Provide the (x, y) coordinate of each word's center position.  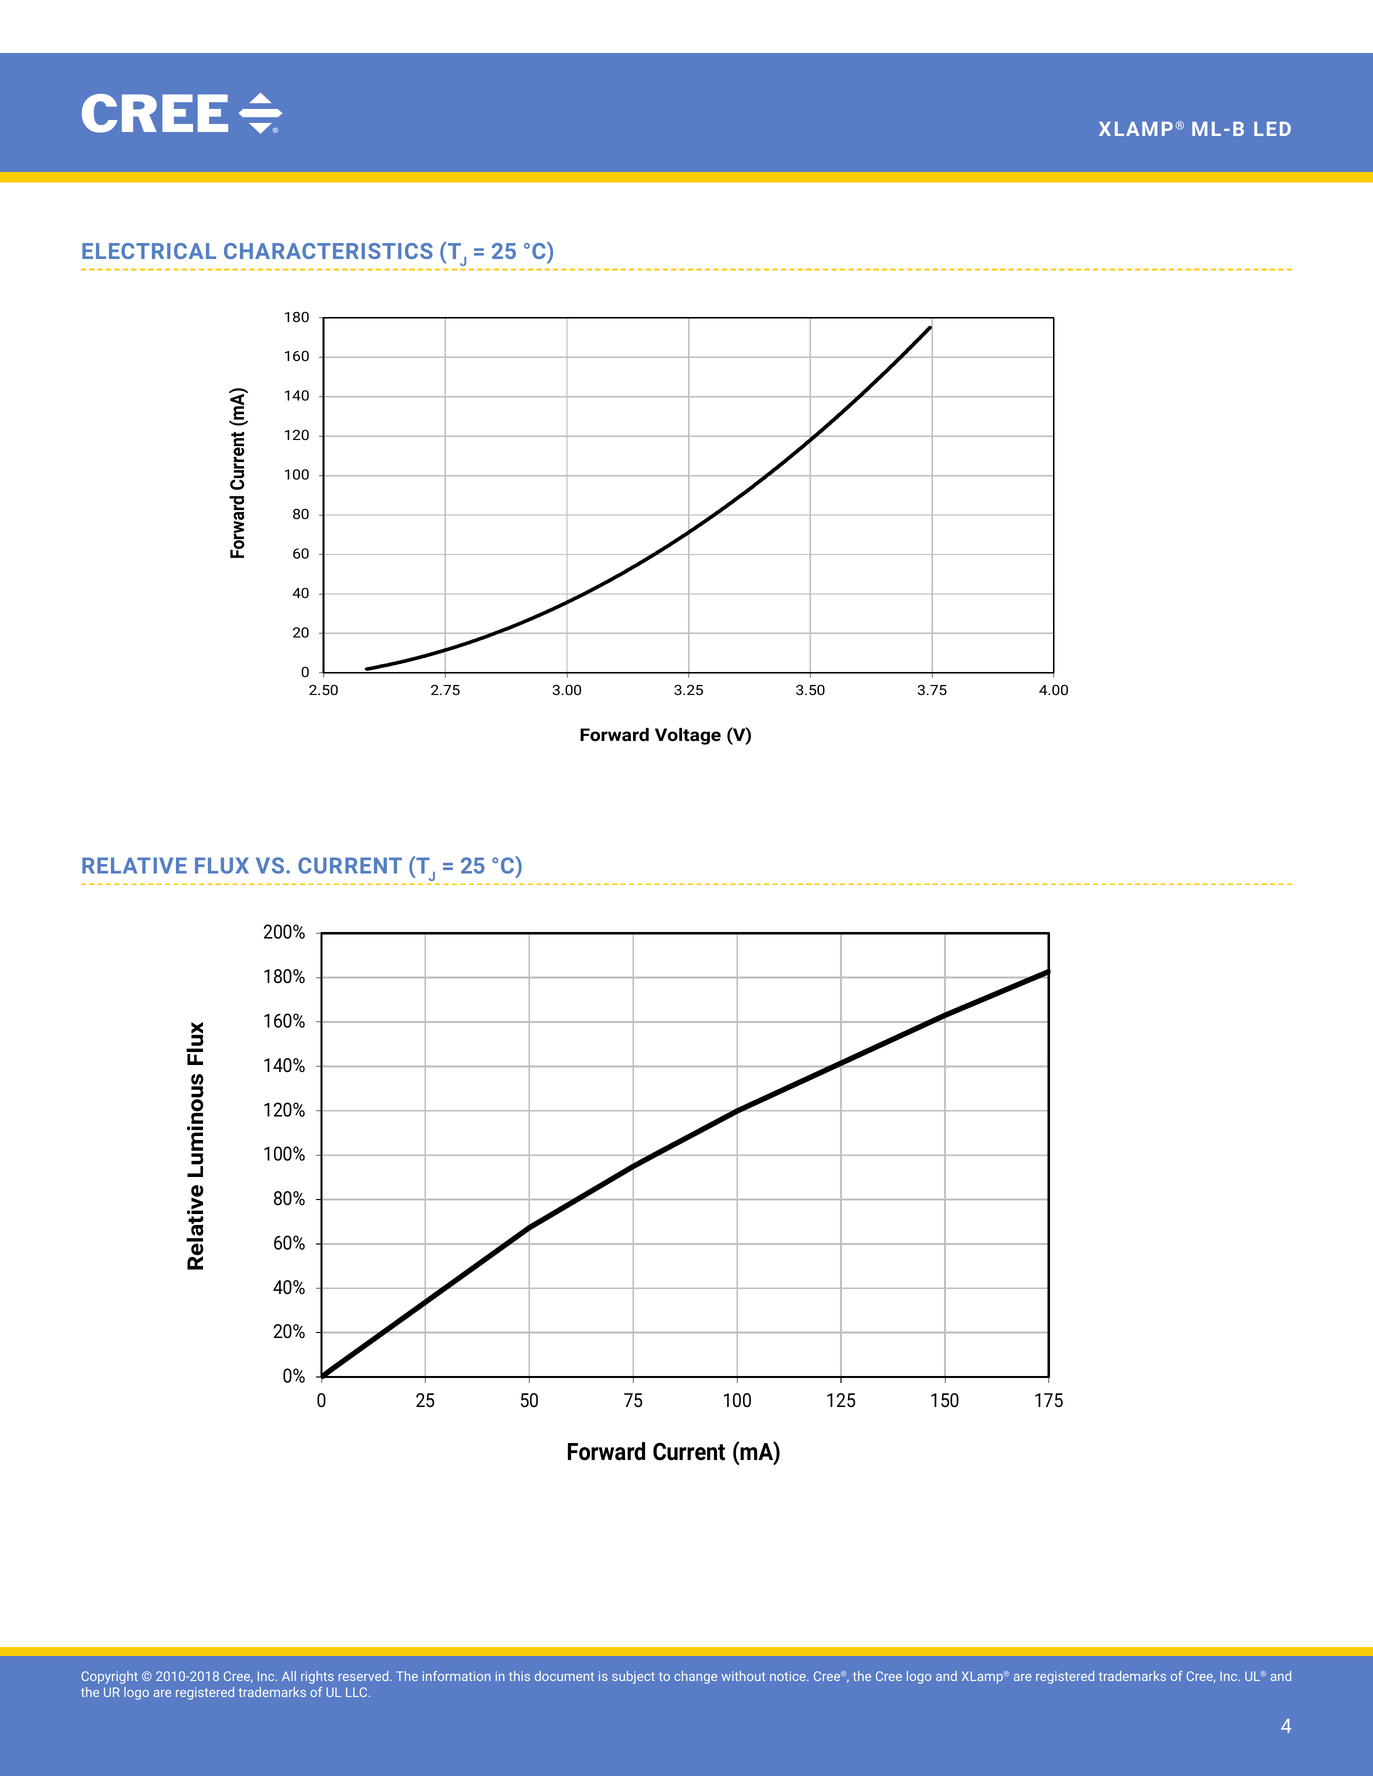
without (743, 1676)
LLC (358, 1692)
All (289, 1676)
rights (317, 1677)
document (564, 1676)
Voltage (688, 736)
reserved (365, 1676)
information (457, 1676)
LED (1272, 129)
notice (789, 1676)
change (695, 1677)
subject (633, 1677)
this (519, 1676)
